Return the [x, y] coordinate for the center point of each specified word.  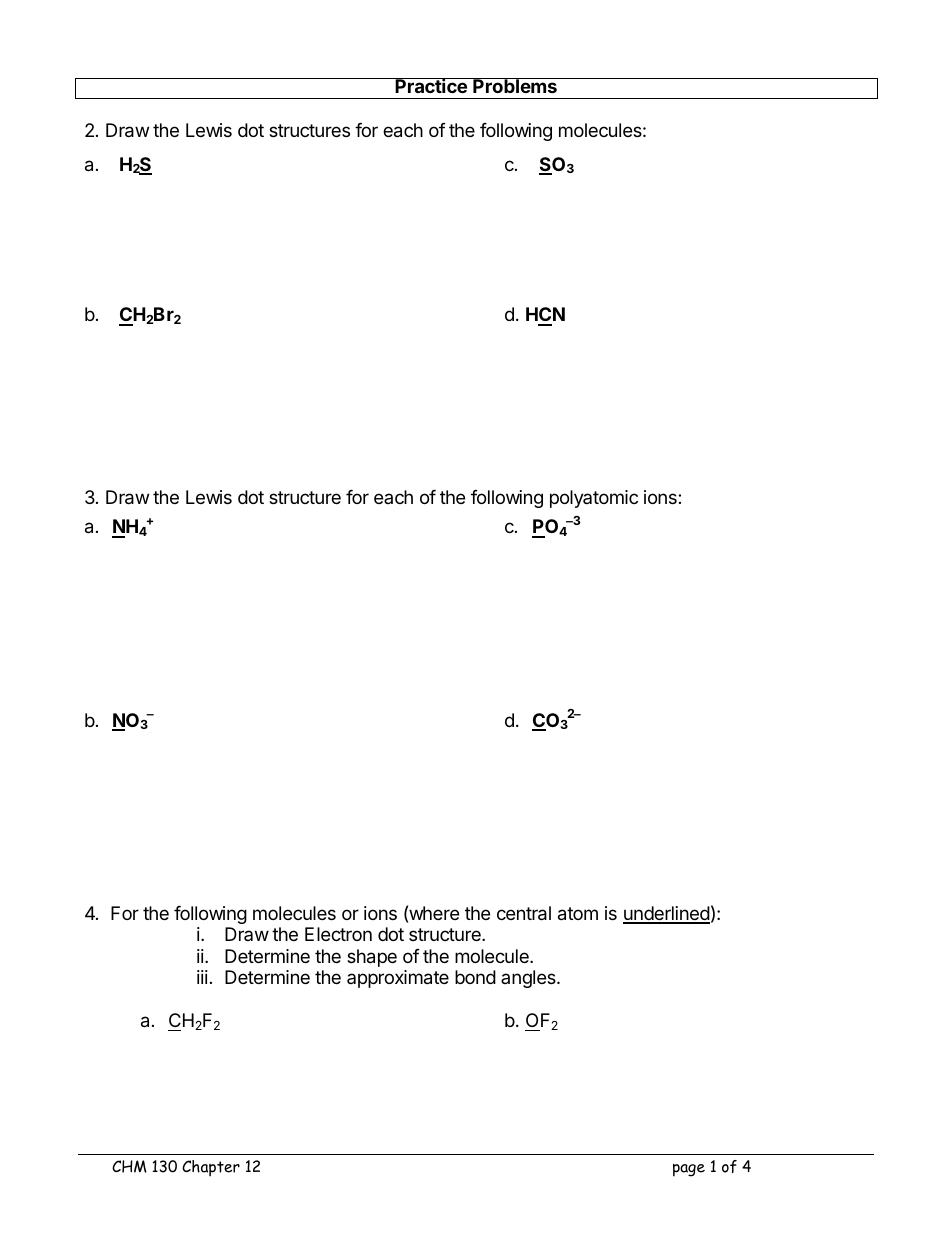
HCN [545, 316]
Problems [515, 85]
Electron [338, 934]
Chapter [211, 1168]
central [524, 913]
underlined [666, 914]
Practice [431, 85]
